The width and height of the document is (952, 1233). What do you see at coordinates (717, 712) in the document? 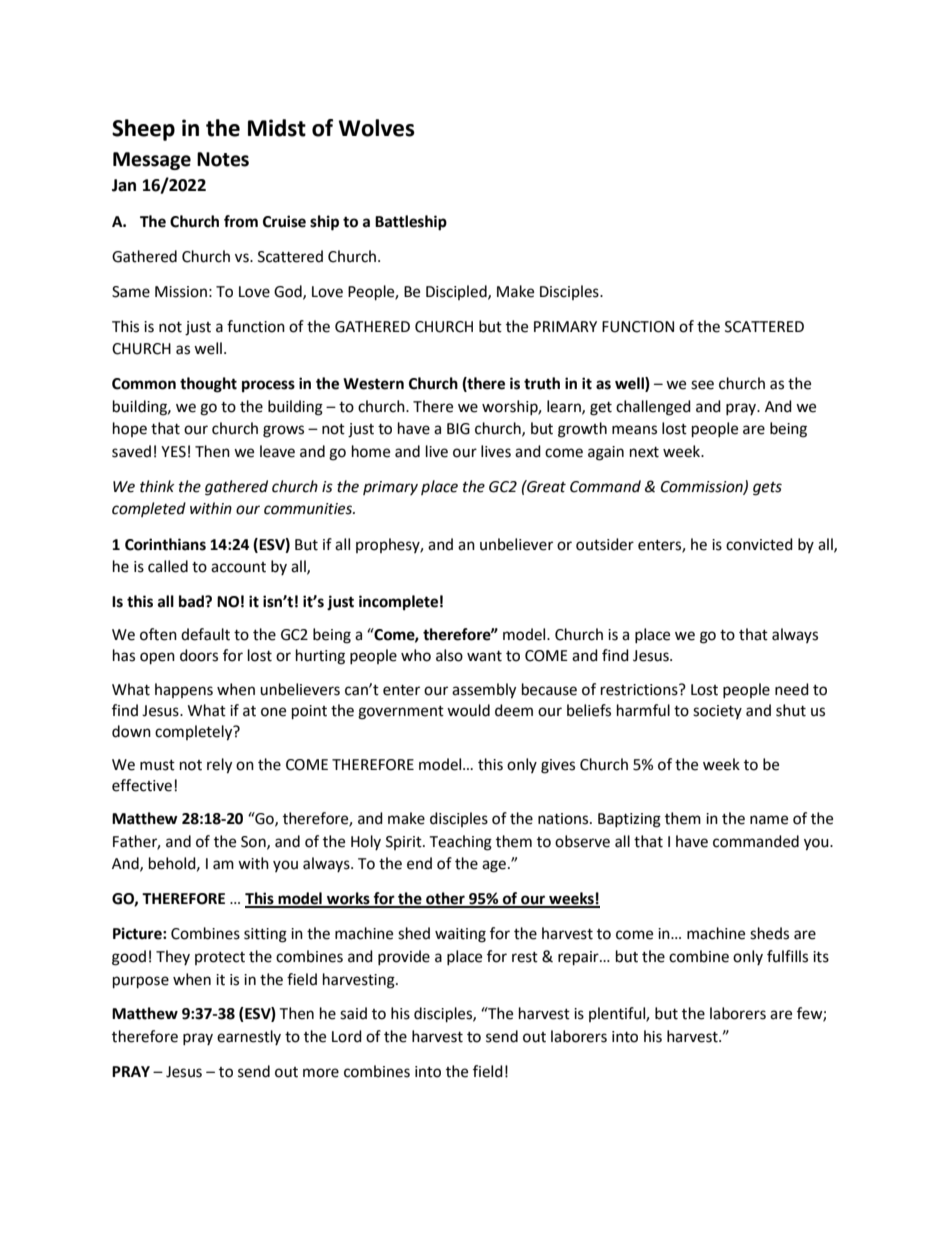
I see `society` at bounding box center [717, 712].
